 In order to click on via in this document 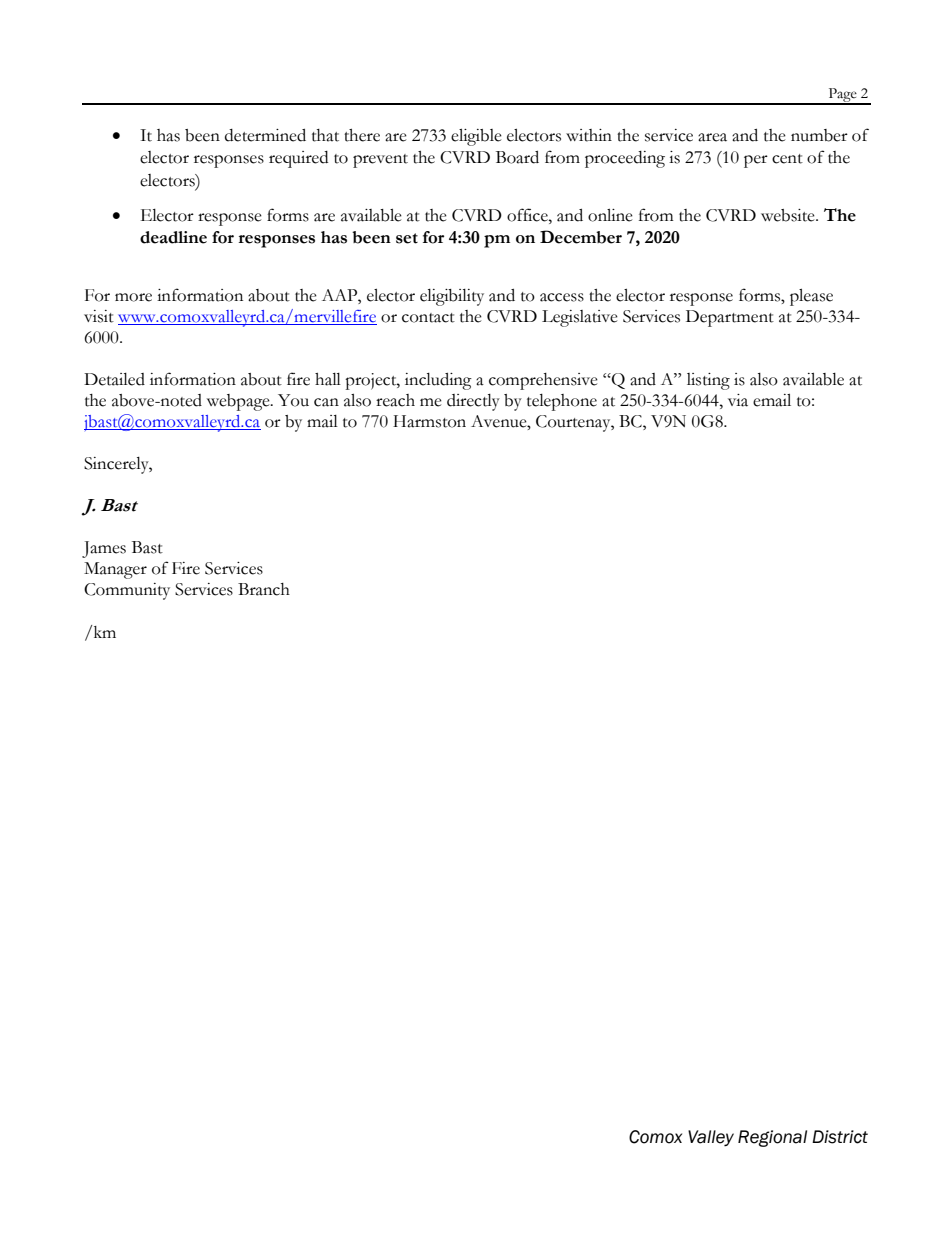, I will do `click(738, 400)`.
